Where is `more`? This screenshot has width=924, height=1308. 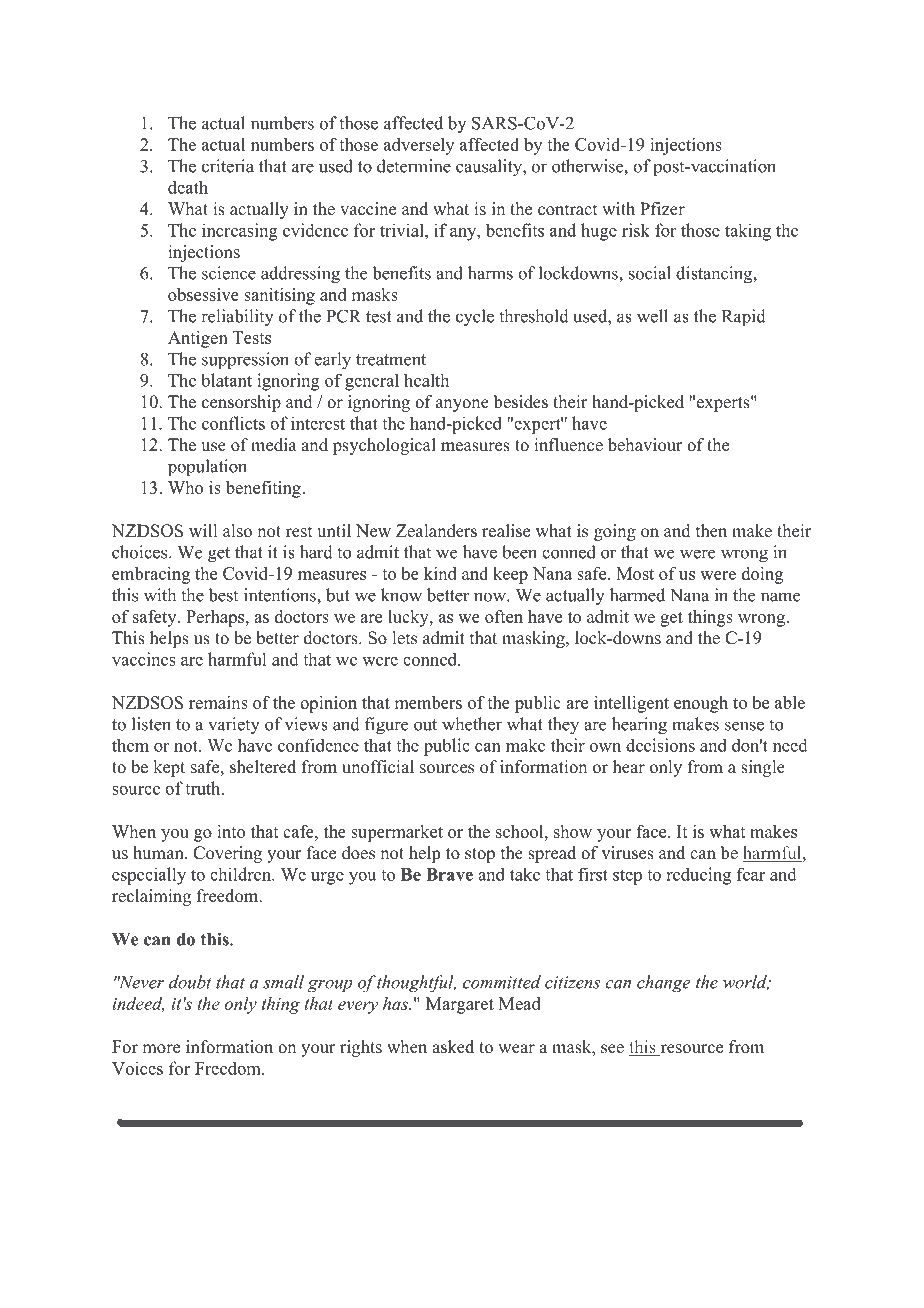
more is located at coordinates (161, 1049).
